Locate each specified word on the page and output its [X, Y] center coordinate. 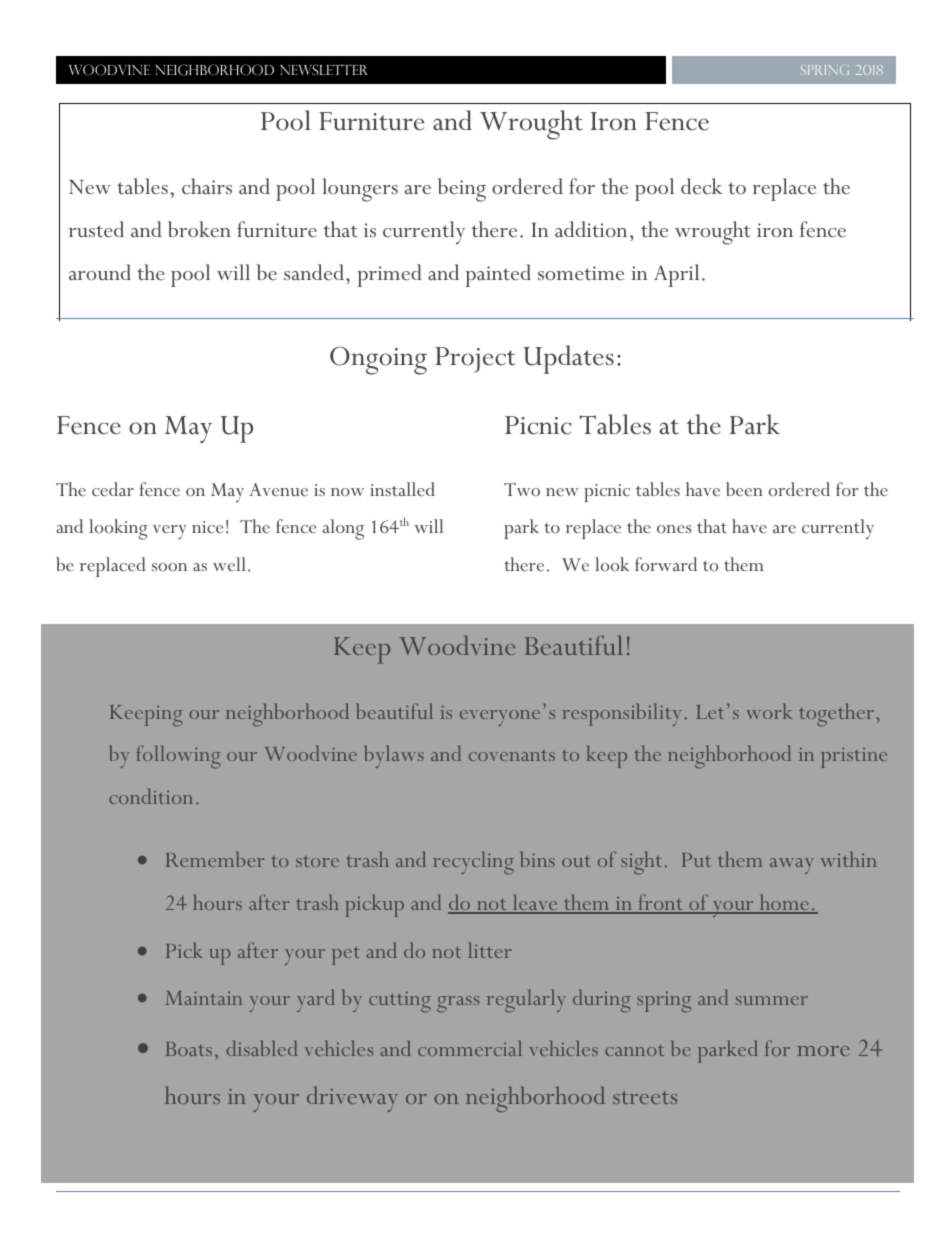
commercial [470, 1048]
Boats [189, 1049]
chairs [207, 186]
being [462, 190]
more [823, 1051]
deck [701, 186]
